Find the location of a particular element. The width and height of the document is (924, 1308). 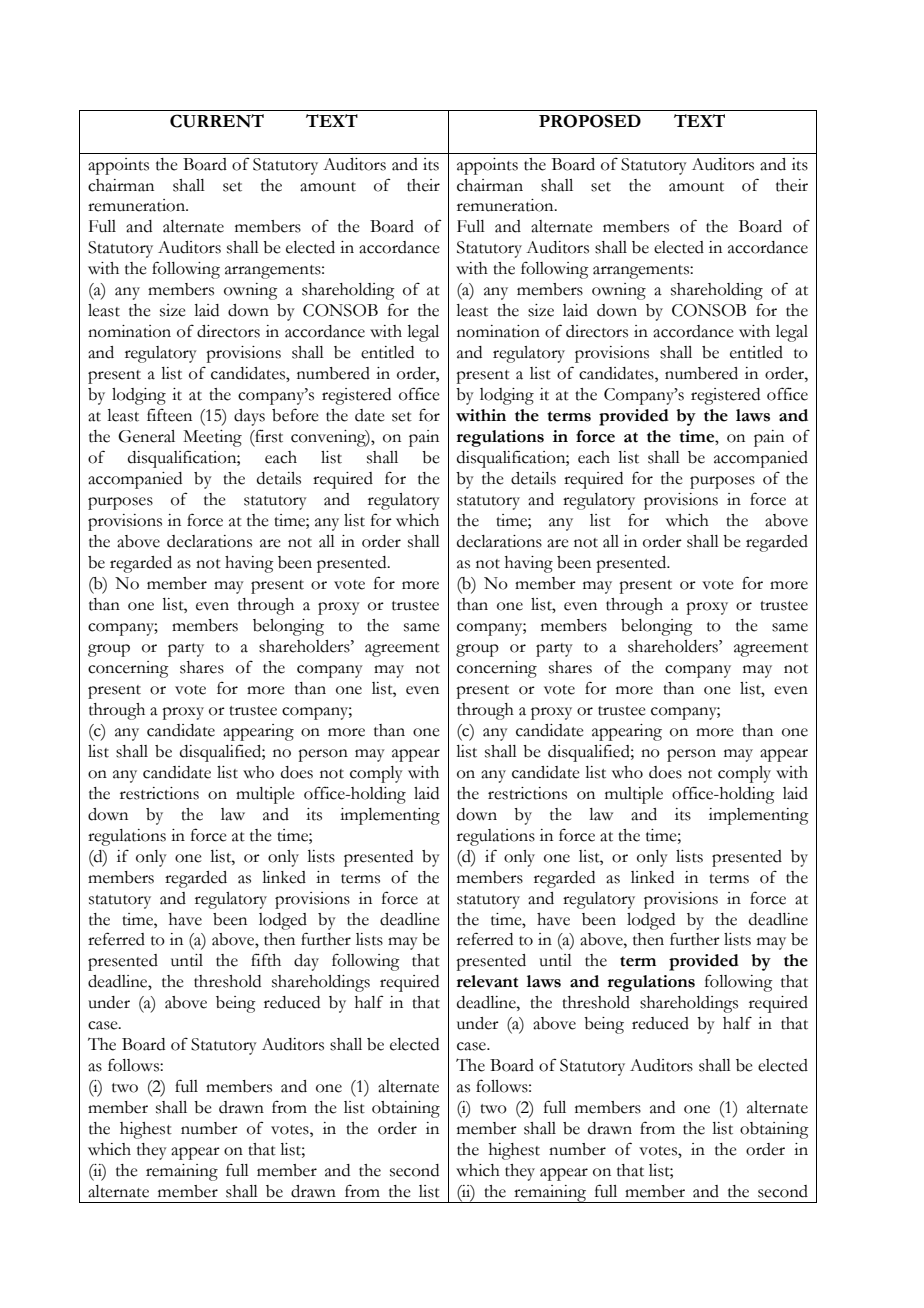

CURRENT is located at coordinates (217, 121).
